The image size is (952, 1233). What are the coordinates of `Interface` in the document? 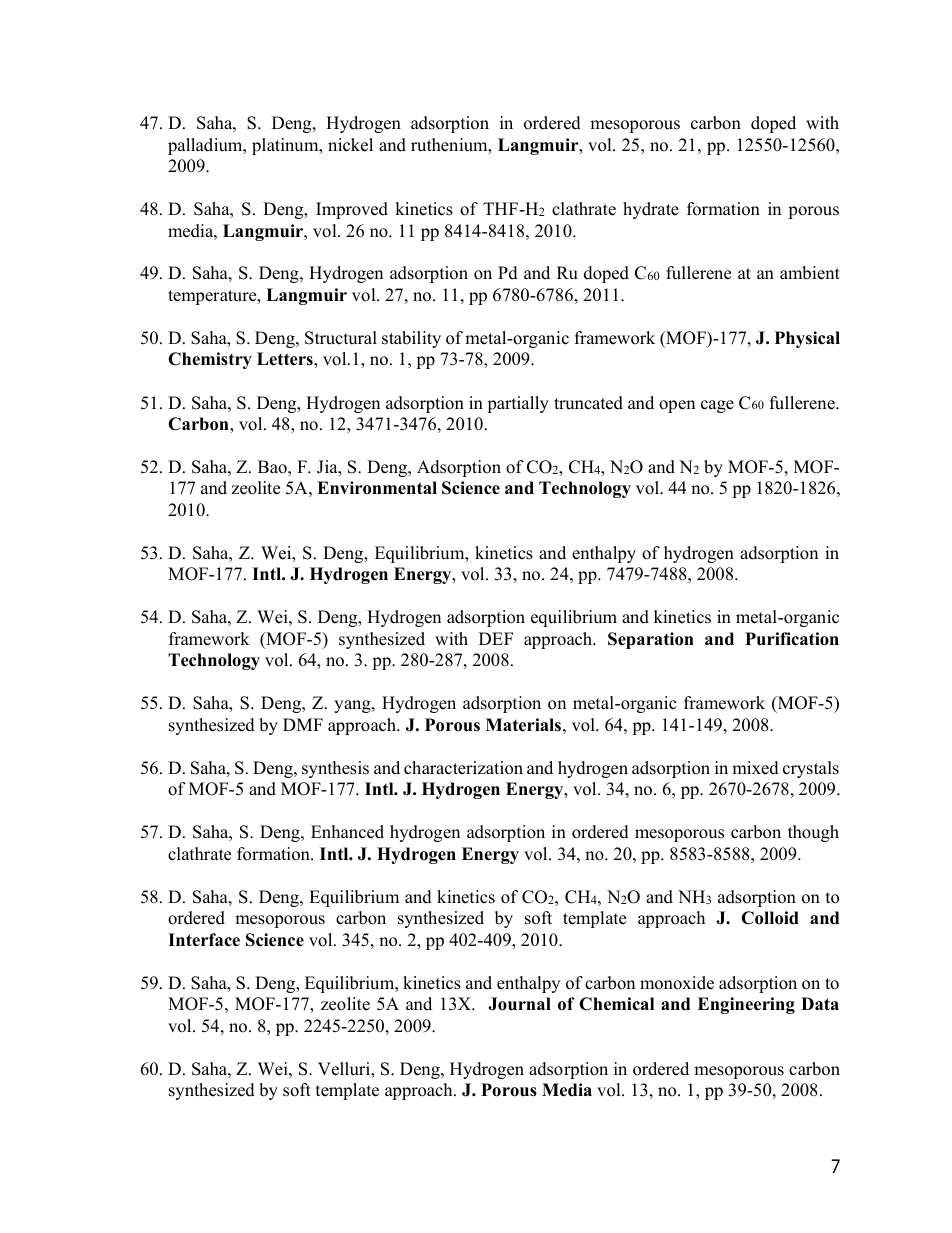 It's located at (204, 940).
